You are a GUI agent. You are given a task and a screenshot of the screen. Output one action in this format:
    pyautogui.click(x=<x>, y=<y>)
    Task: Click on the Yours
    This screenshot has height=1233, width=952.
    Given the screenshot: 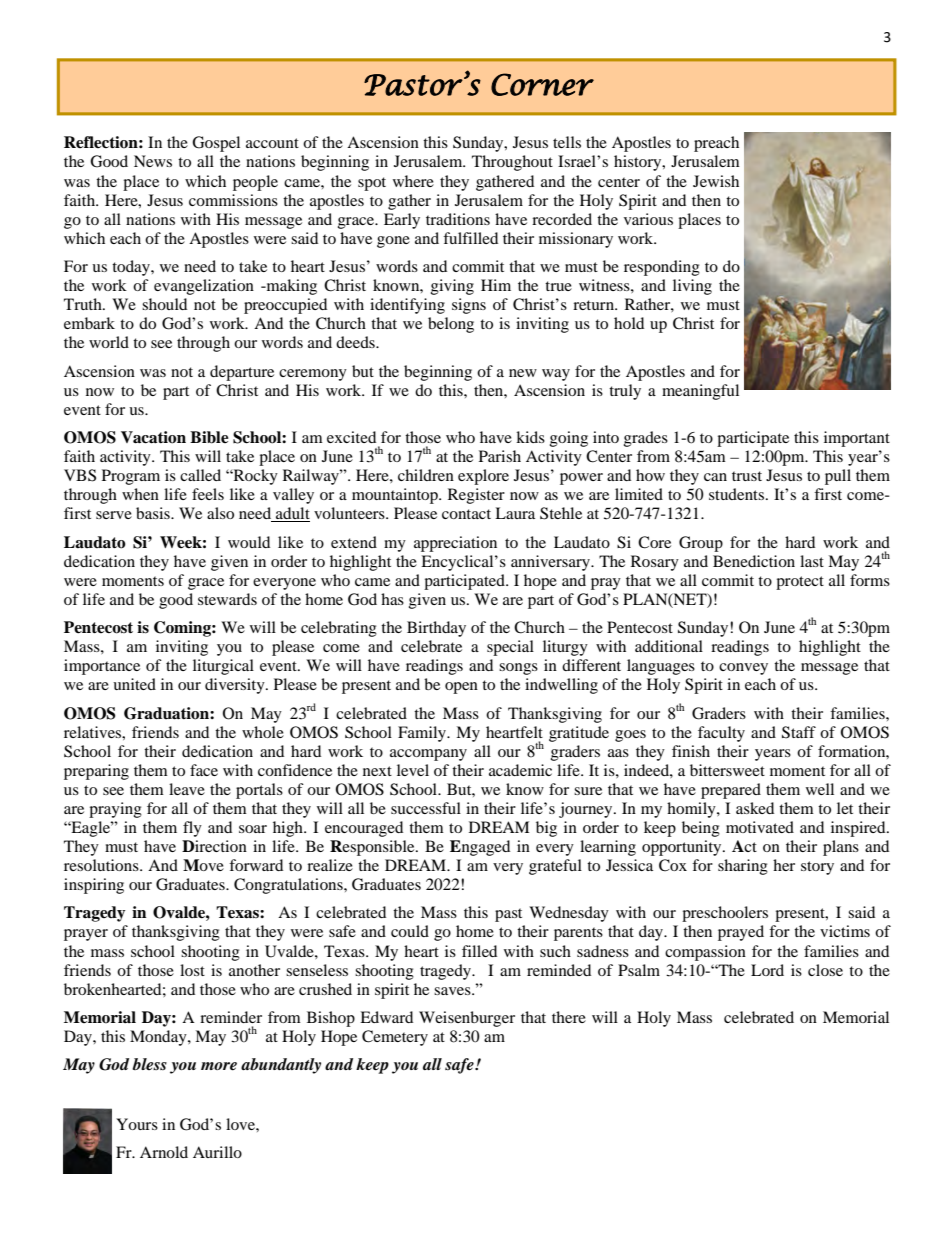 What is the action you would take?
    pyautogui.click(x=137, y=1124)
